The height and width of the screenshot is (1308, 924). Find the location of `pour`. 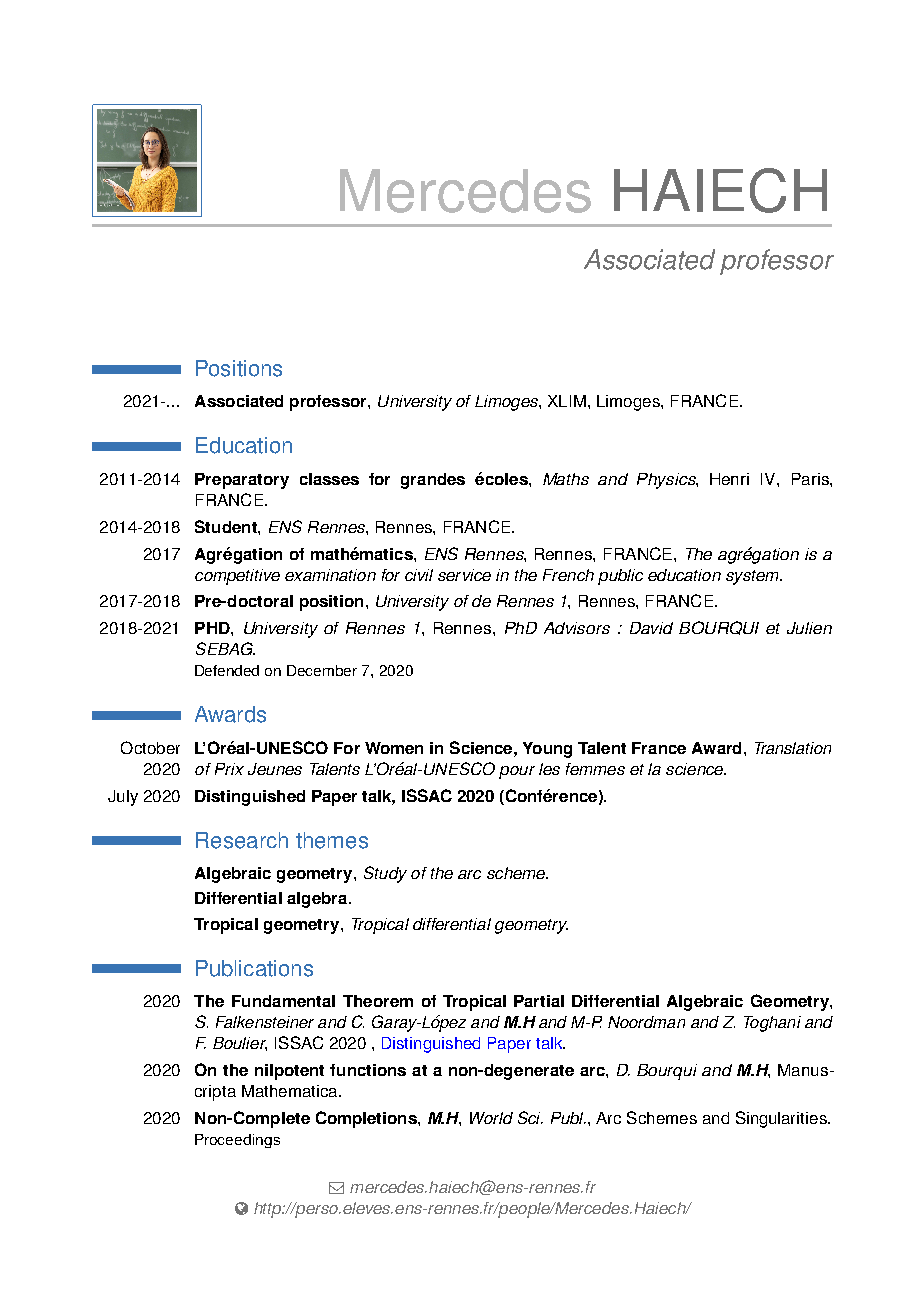

pour is located at coordinates (517, 772).
